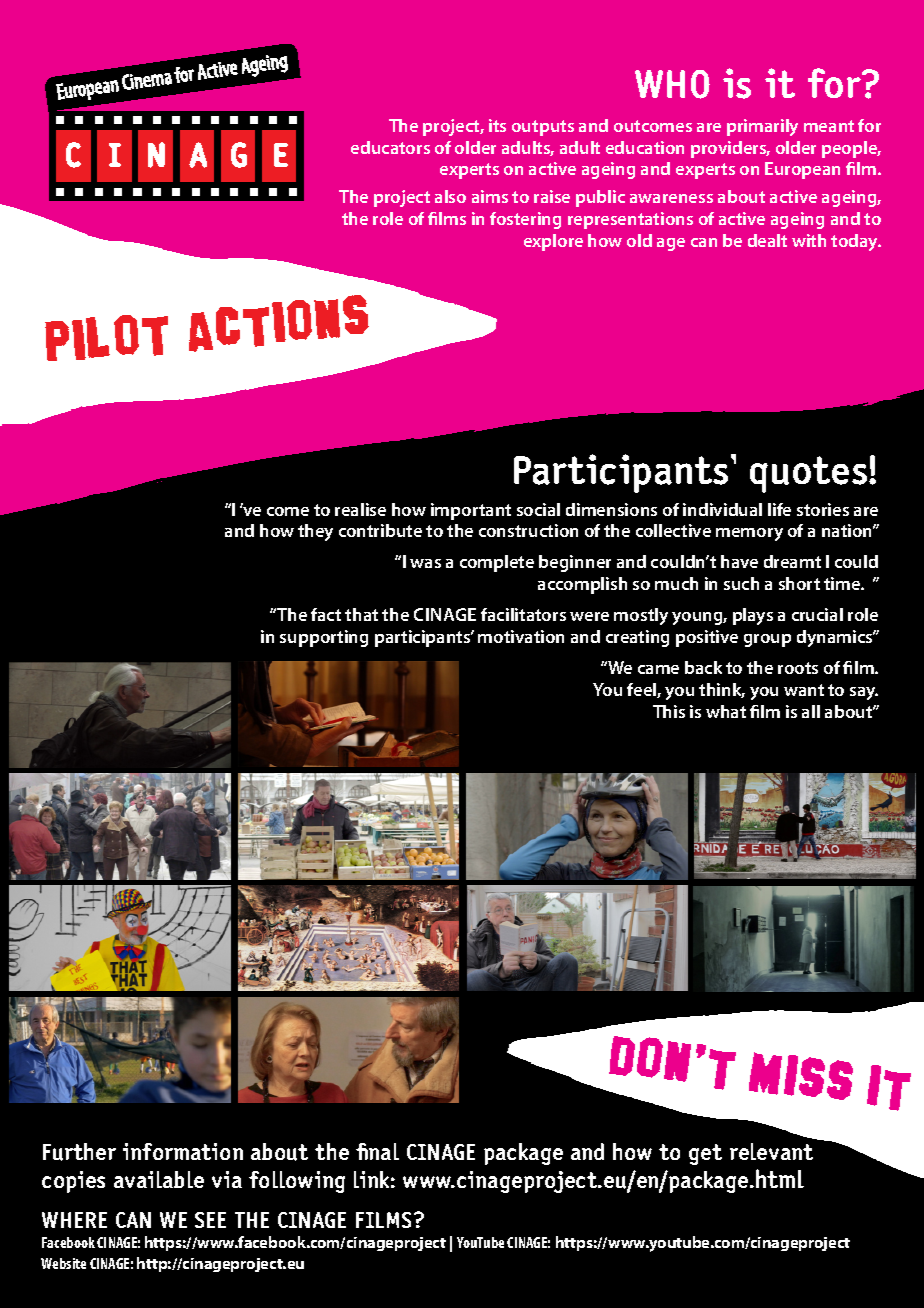 Image resolution: width=924 pixels, height=1308 pixels. What do you see at coordinates (183, 1151) in the screenshot?
I see `information` at bounding box center [183, 1151].
